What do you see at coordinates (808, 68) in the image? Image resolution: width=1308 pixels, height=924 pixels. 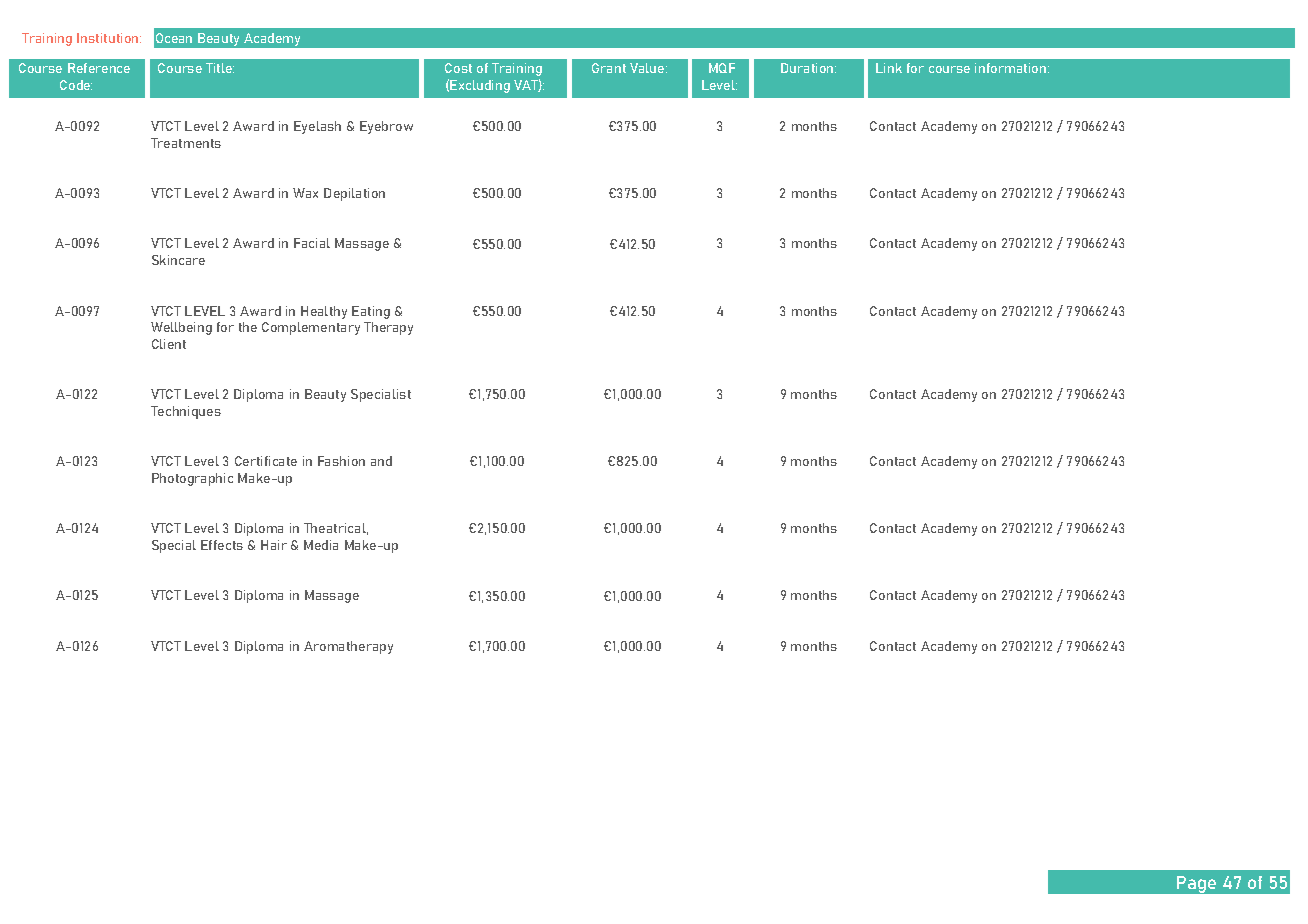 I see `Duration` at bounding box center [808, 68].
